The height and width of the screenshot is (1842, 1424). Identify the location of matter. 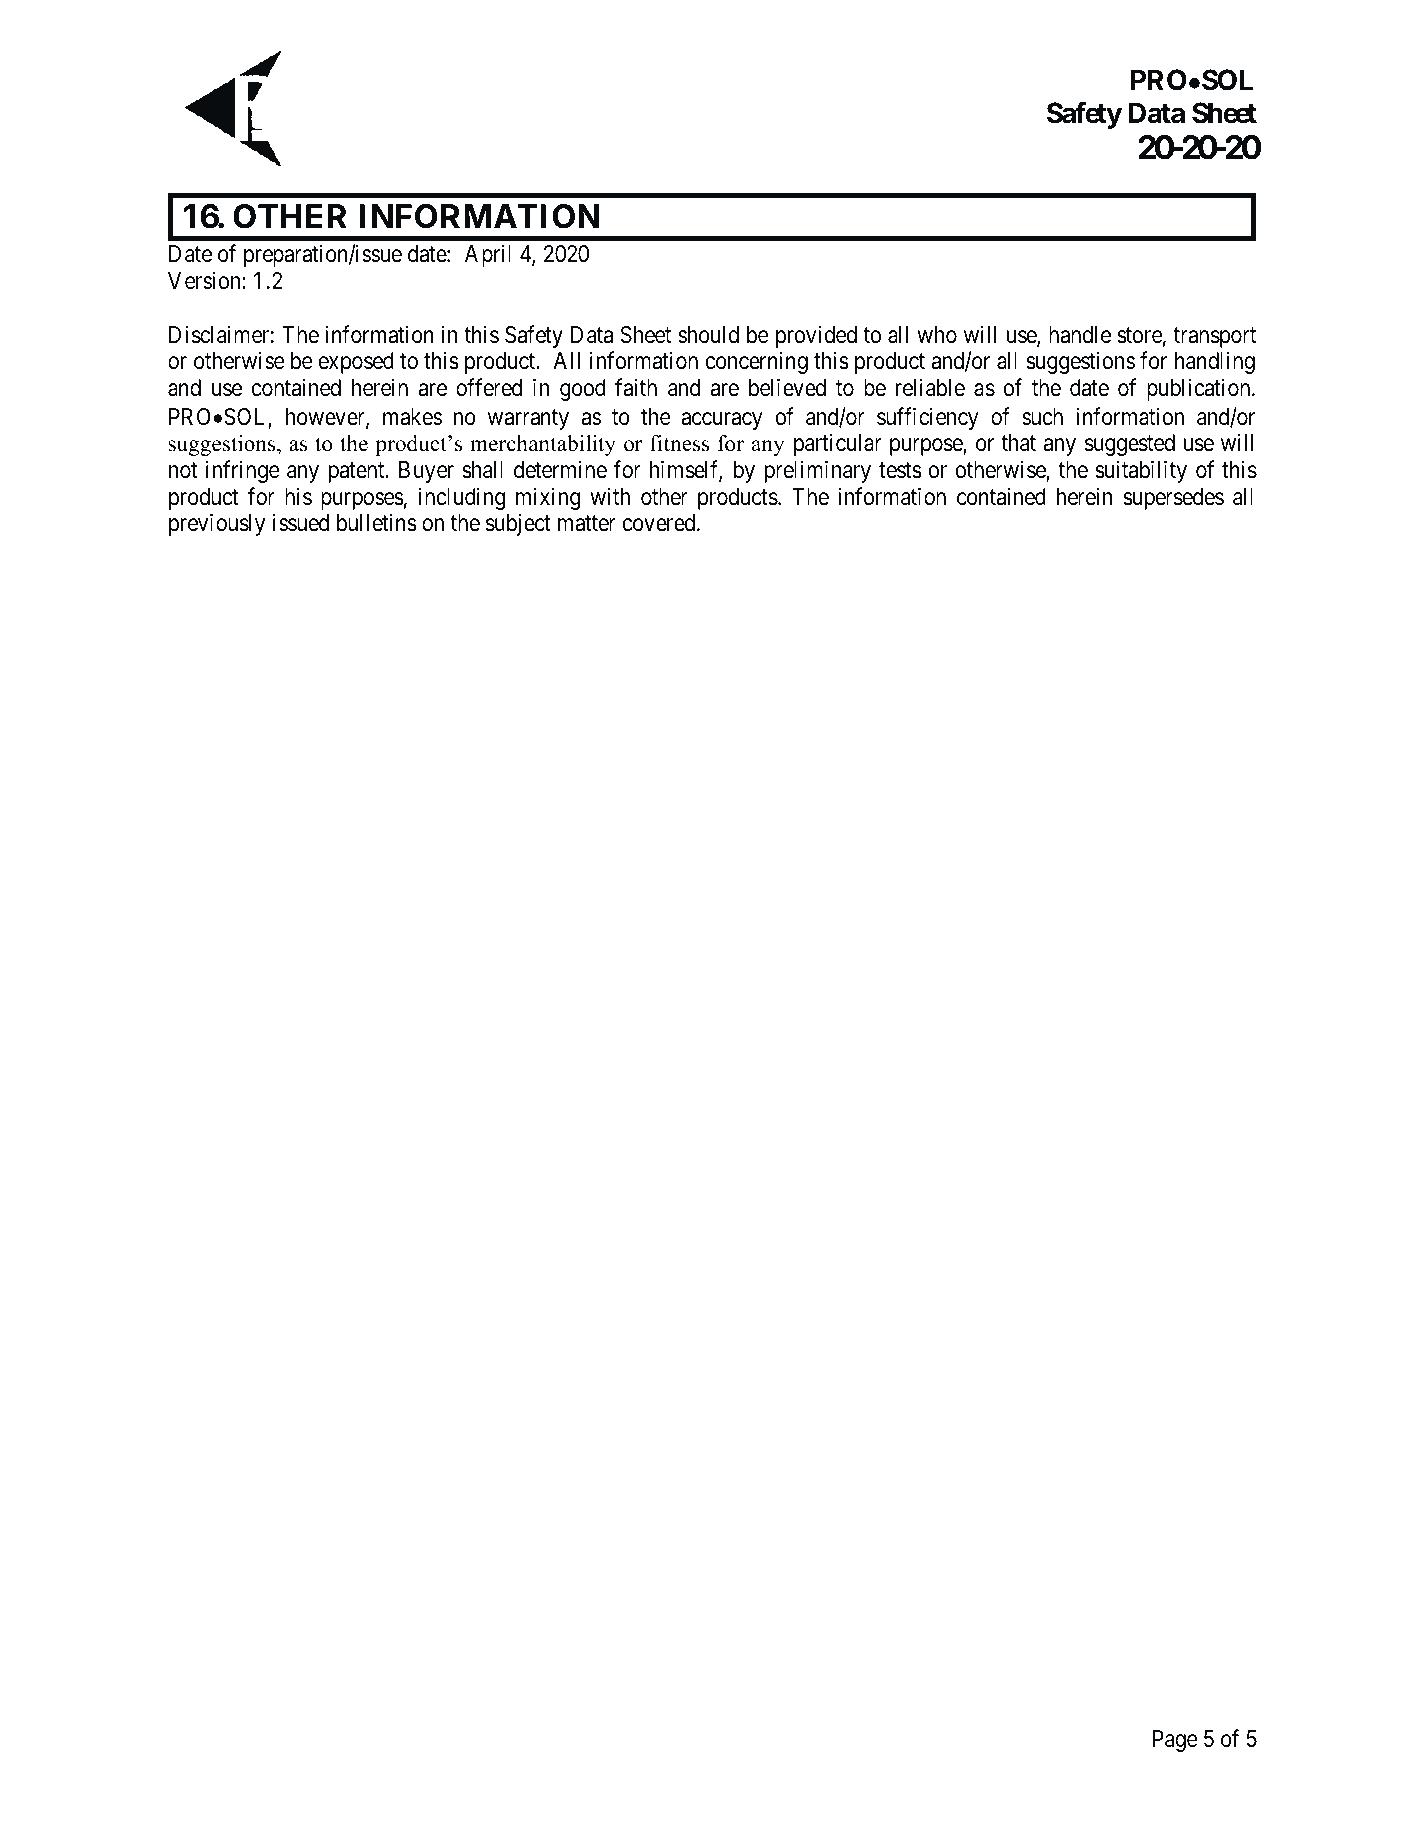
(587, 524).
